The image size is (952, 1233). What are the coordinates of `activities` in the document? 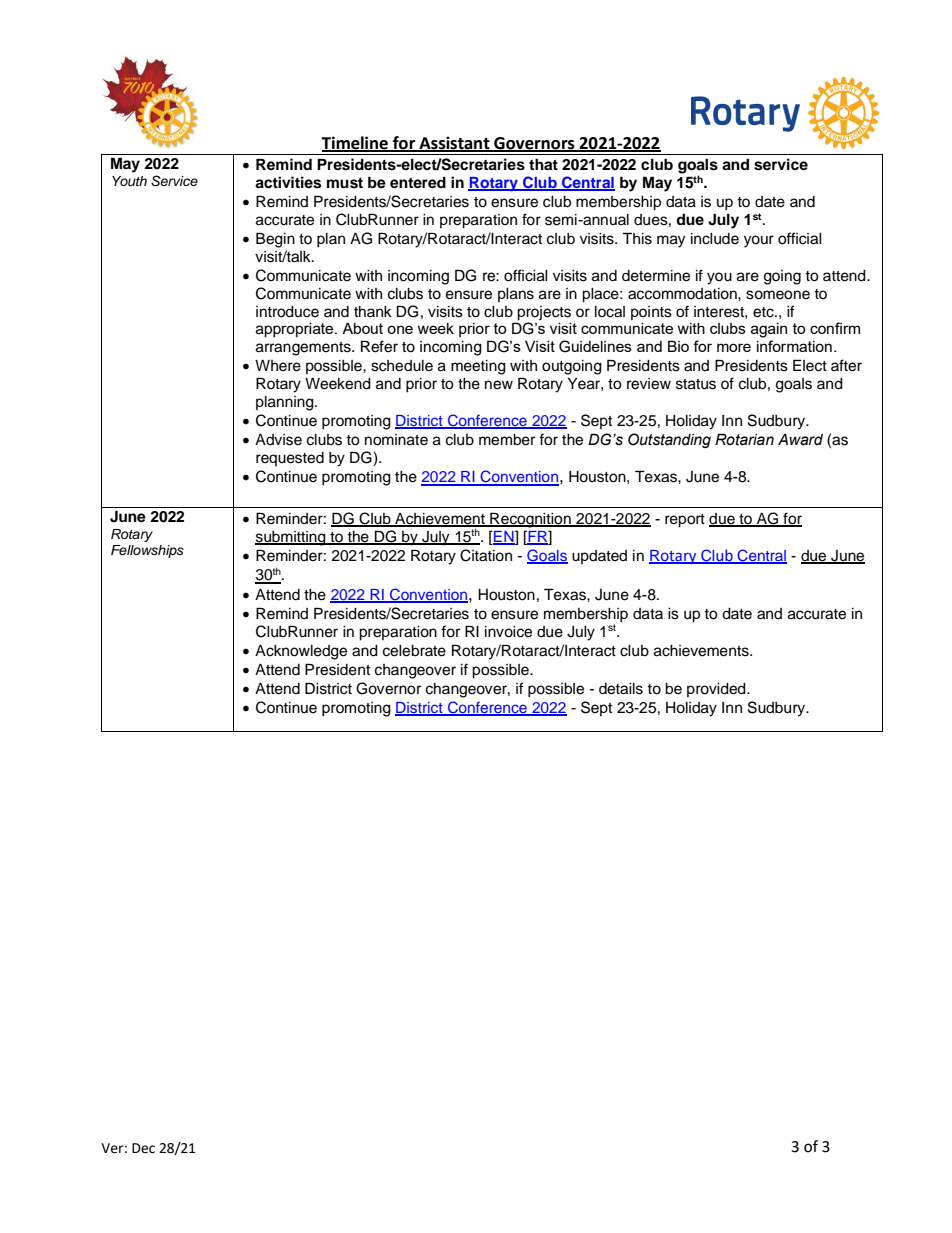 It's located at (288, 182).
